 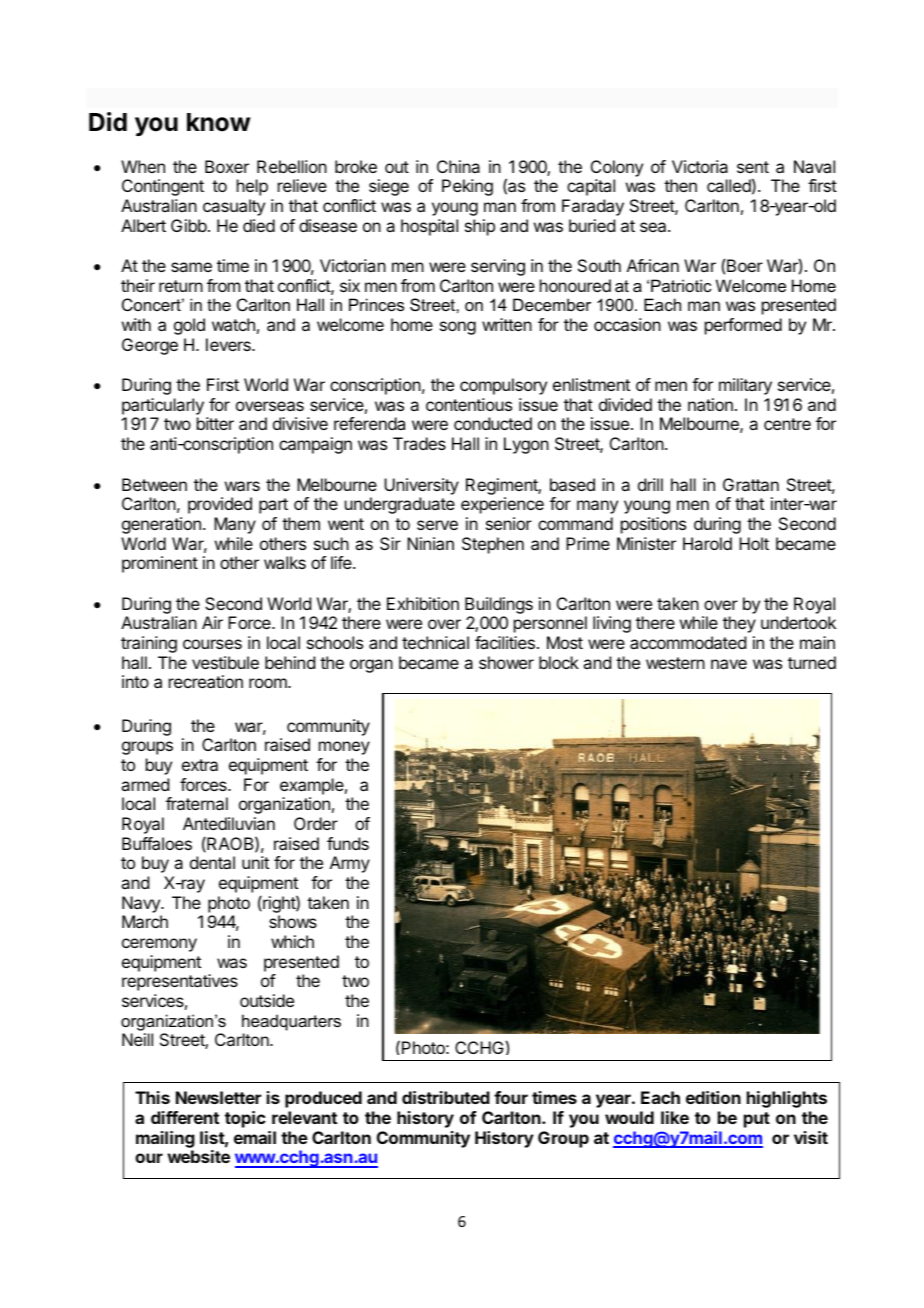 What do you see at coordinates (212, 644) in the image?
I see `courses` at bounding box center [212, 644].
